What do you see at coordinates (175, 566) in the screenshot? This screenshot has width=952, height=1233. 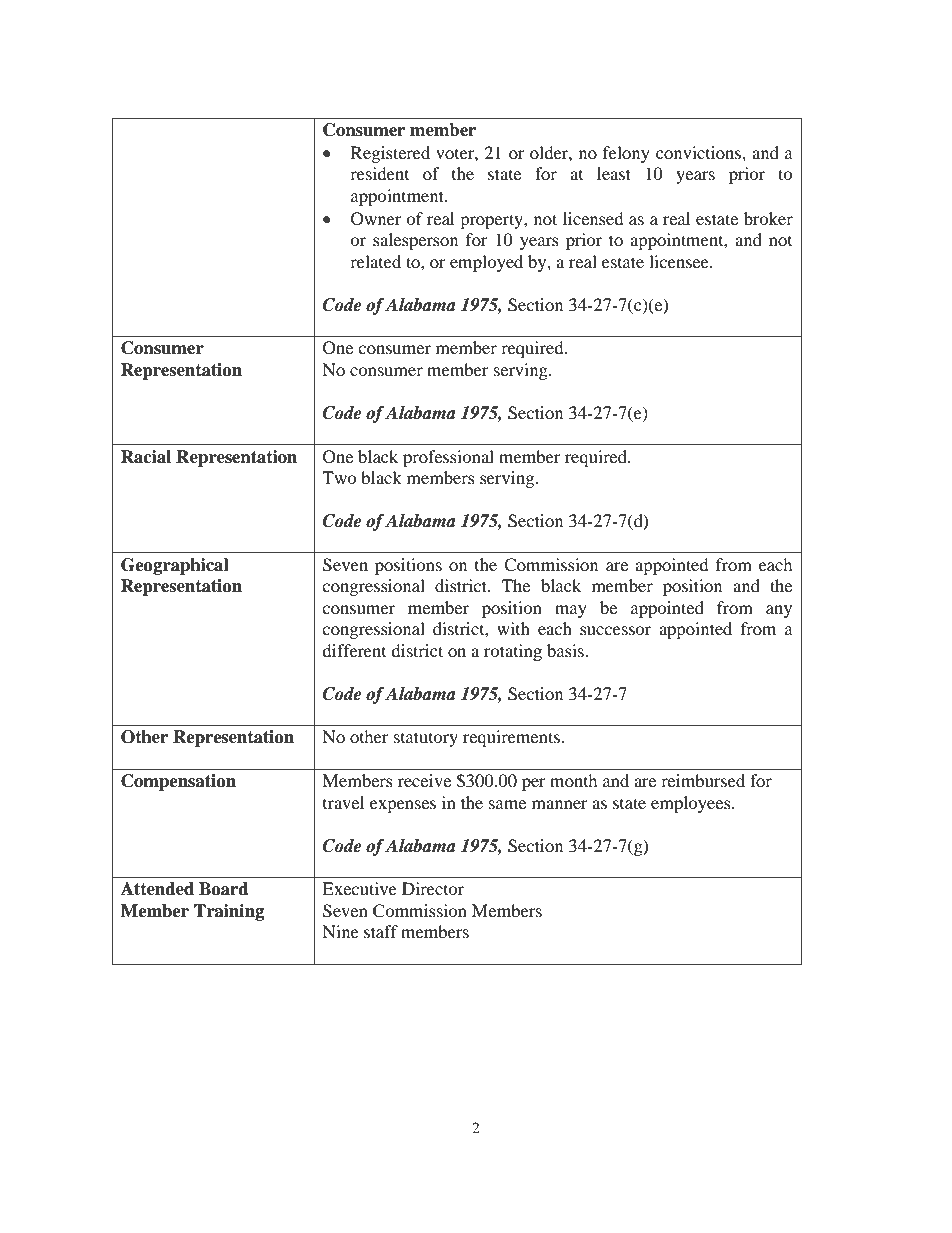 I see `Geographical` at bounding box center [175, 566].
